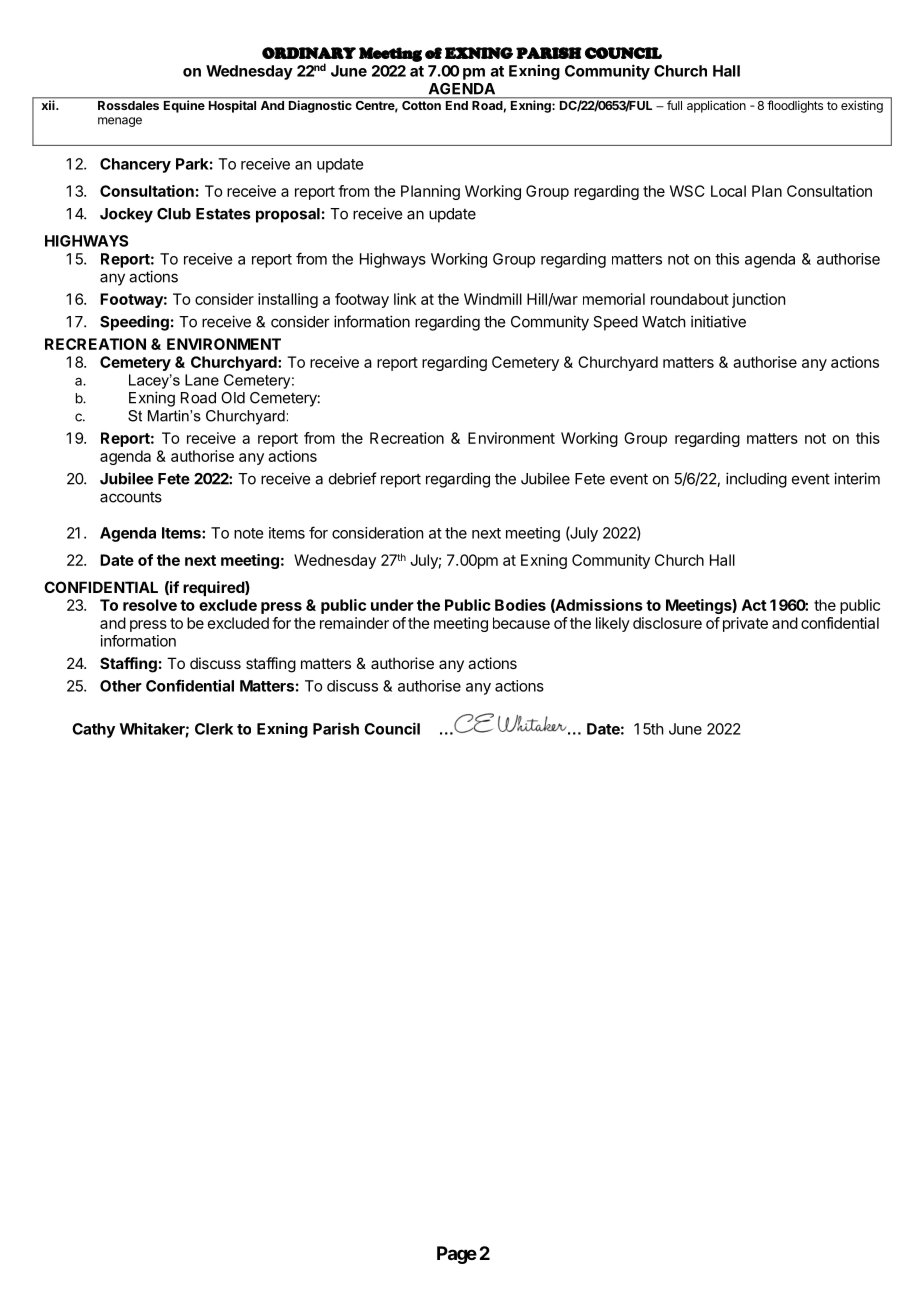  What do you see at coordinates (320, 105) in the screenshot?
I see `Diagnostic` at bounding box center [320, 105].
